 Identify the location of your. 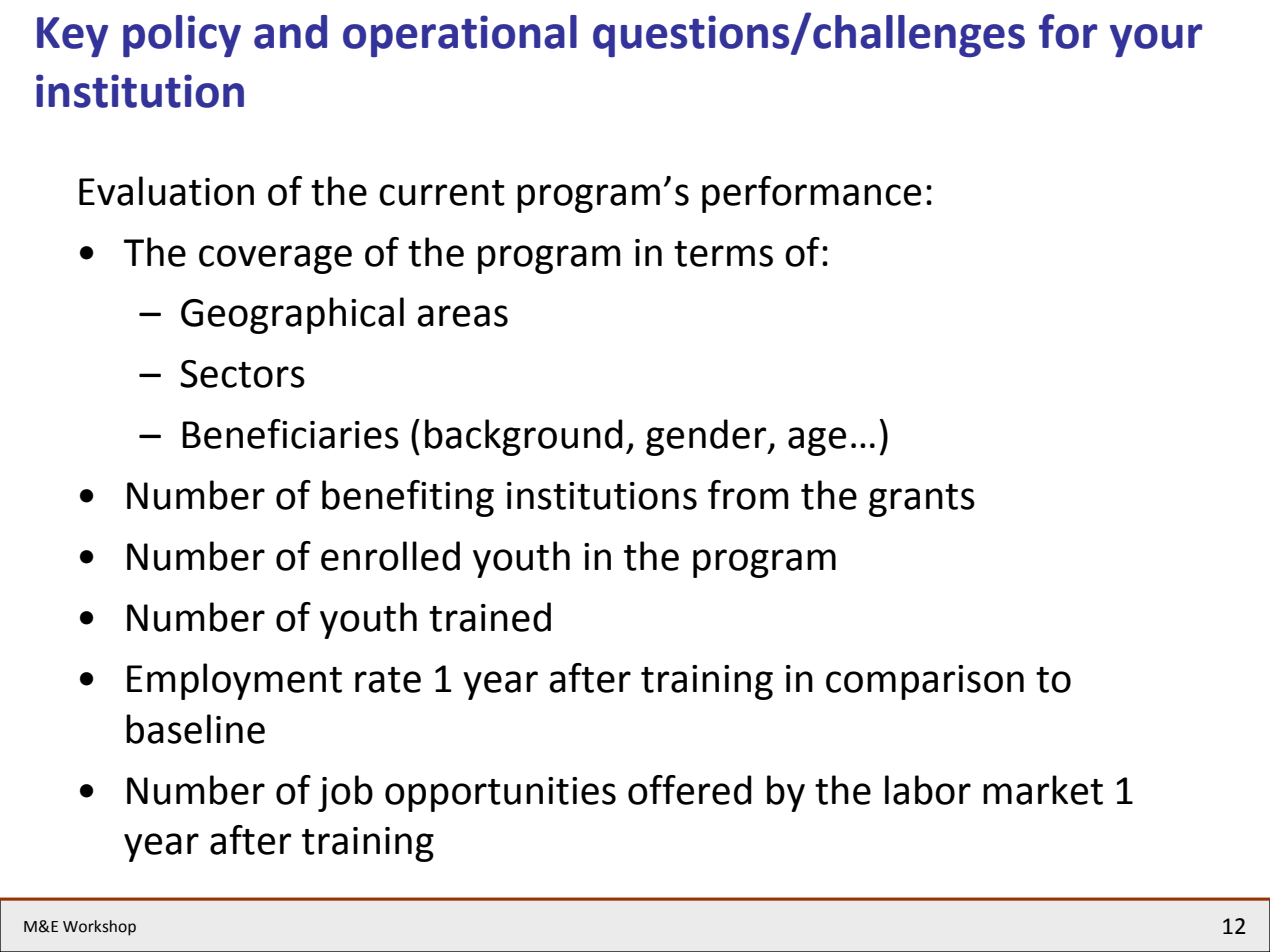
(1156, 40).
